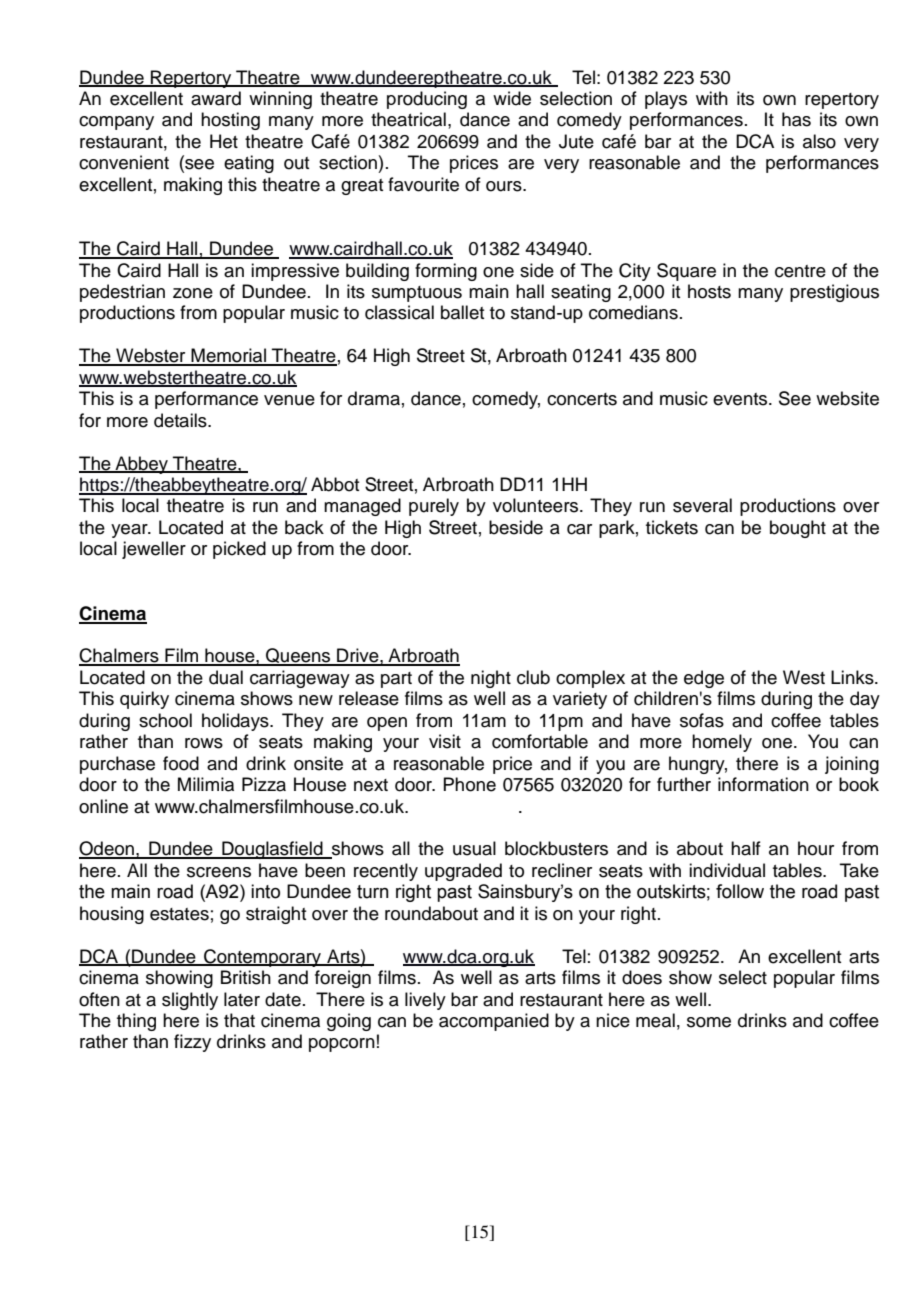 Image resolution: width=924 pixels, height=1308 pixels. Describe the element at coordinates (224, 141) in the document. I see `Het` at that location.
